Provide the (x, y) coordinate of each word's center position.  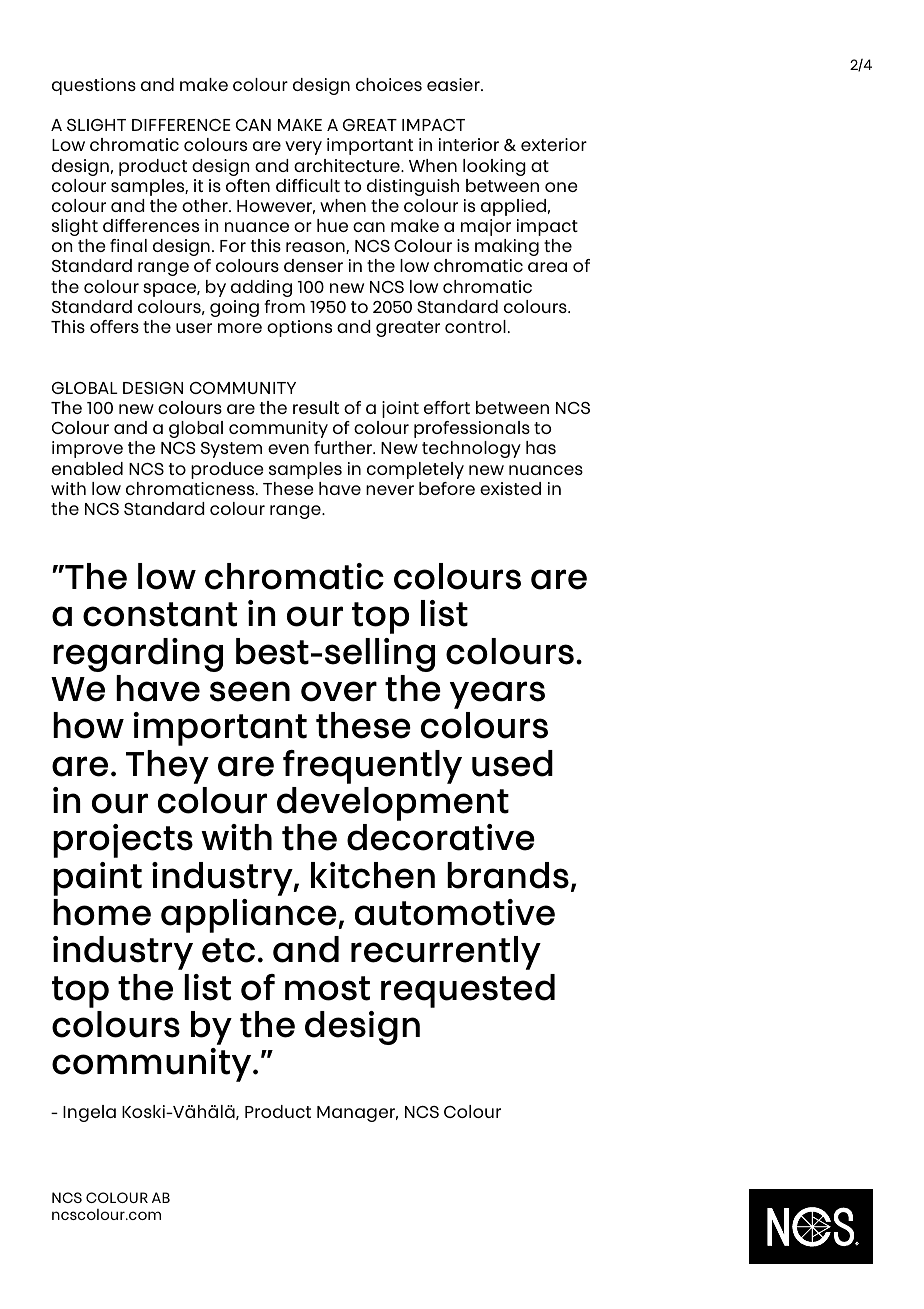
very (303, 148)
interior (469, 144)
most (327, 988)
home (102, 912)
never (390, 490)
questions (94, 86)
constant (160, 614)
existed (510, 488)
